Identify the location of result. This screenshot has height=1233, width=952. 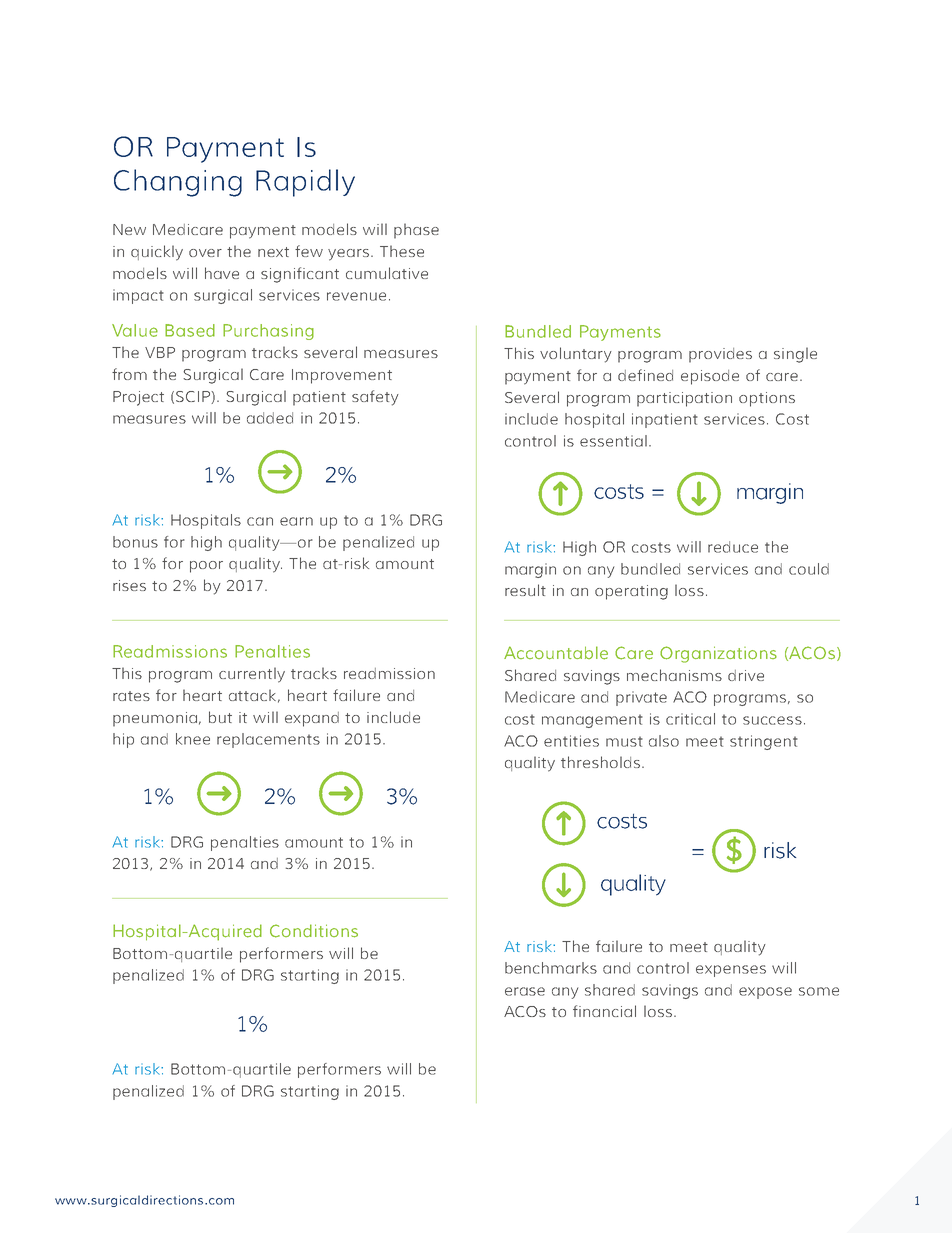
(525, 590).
